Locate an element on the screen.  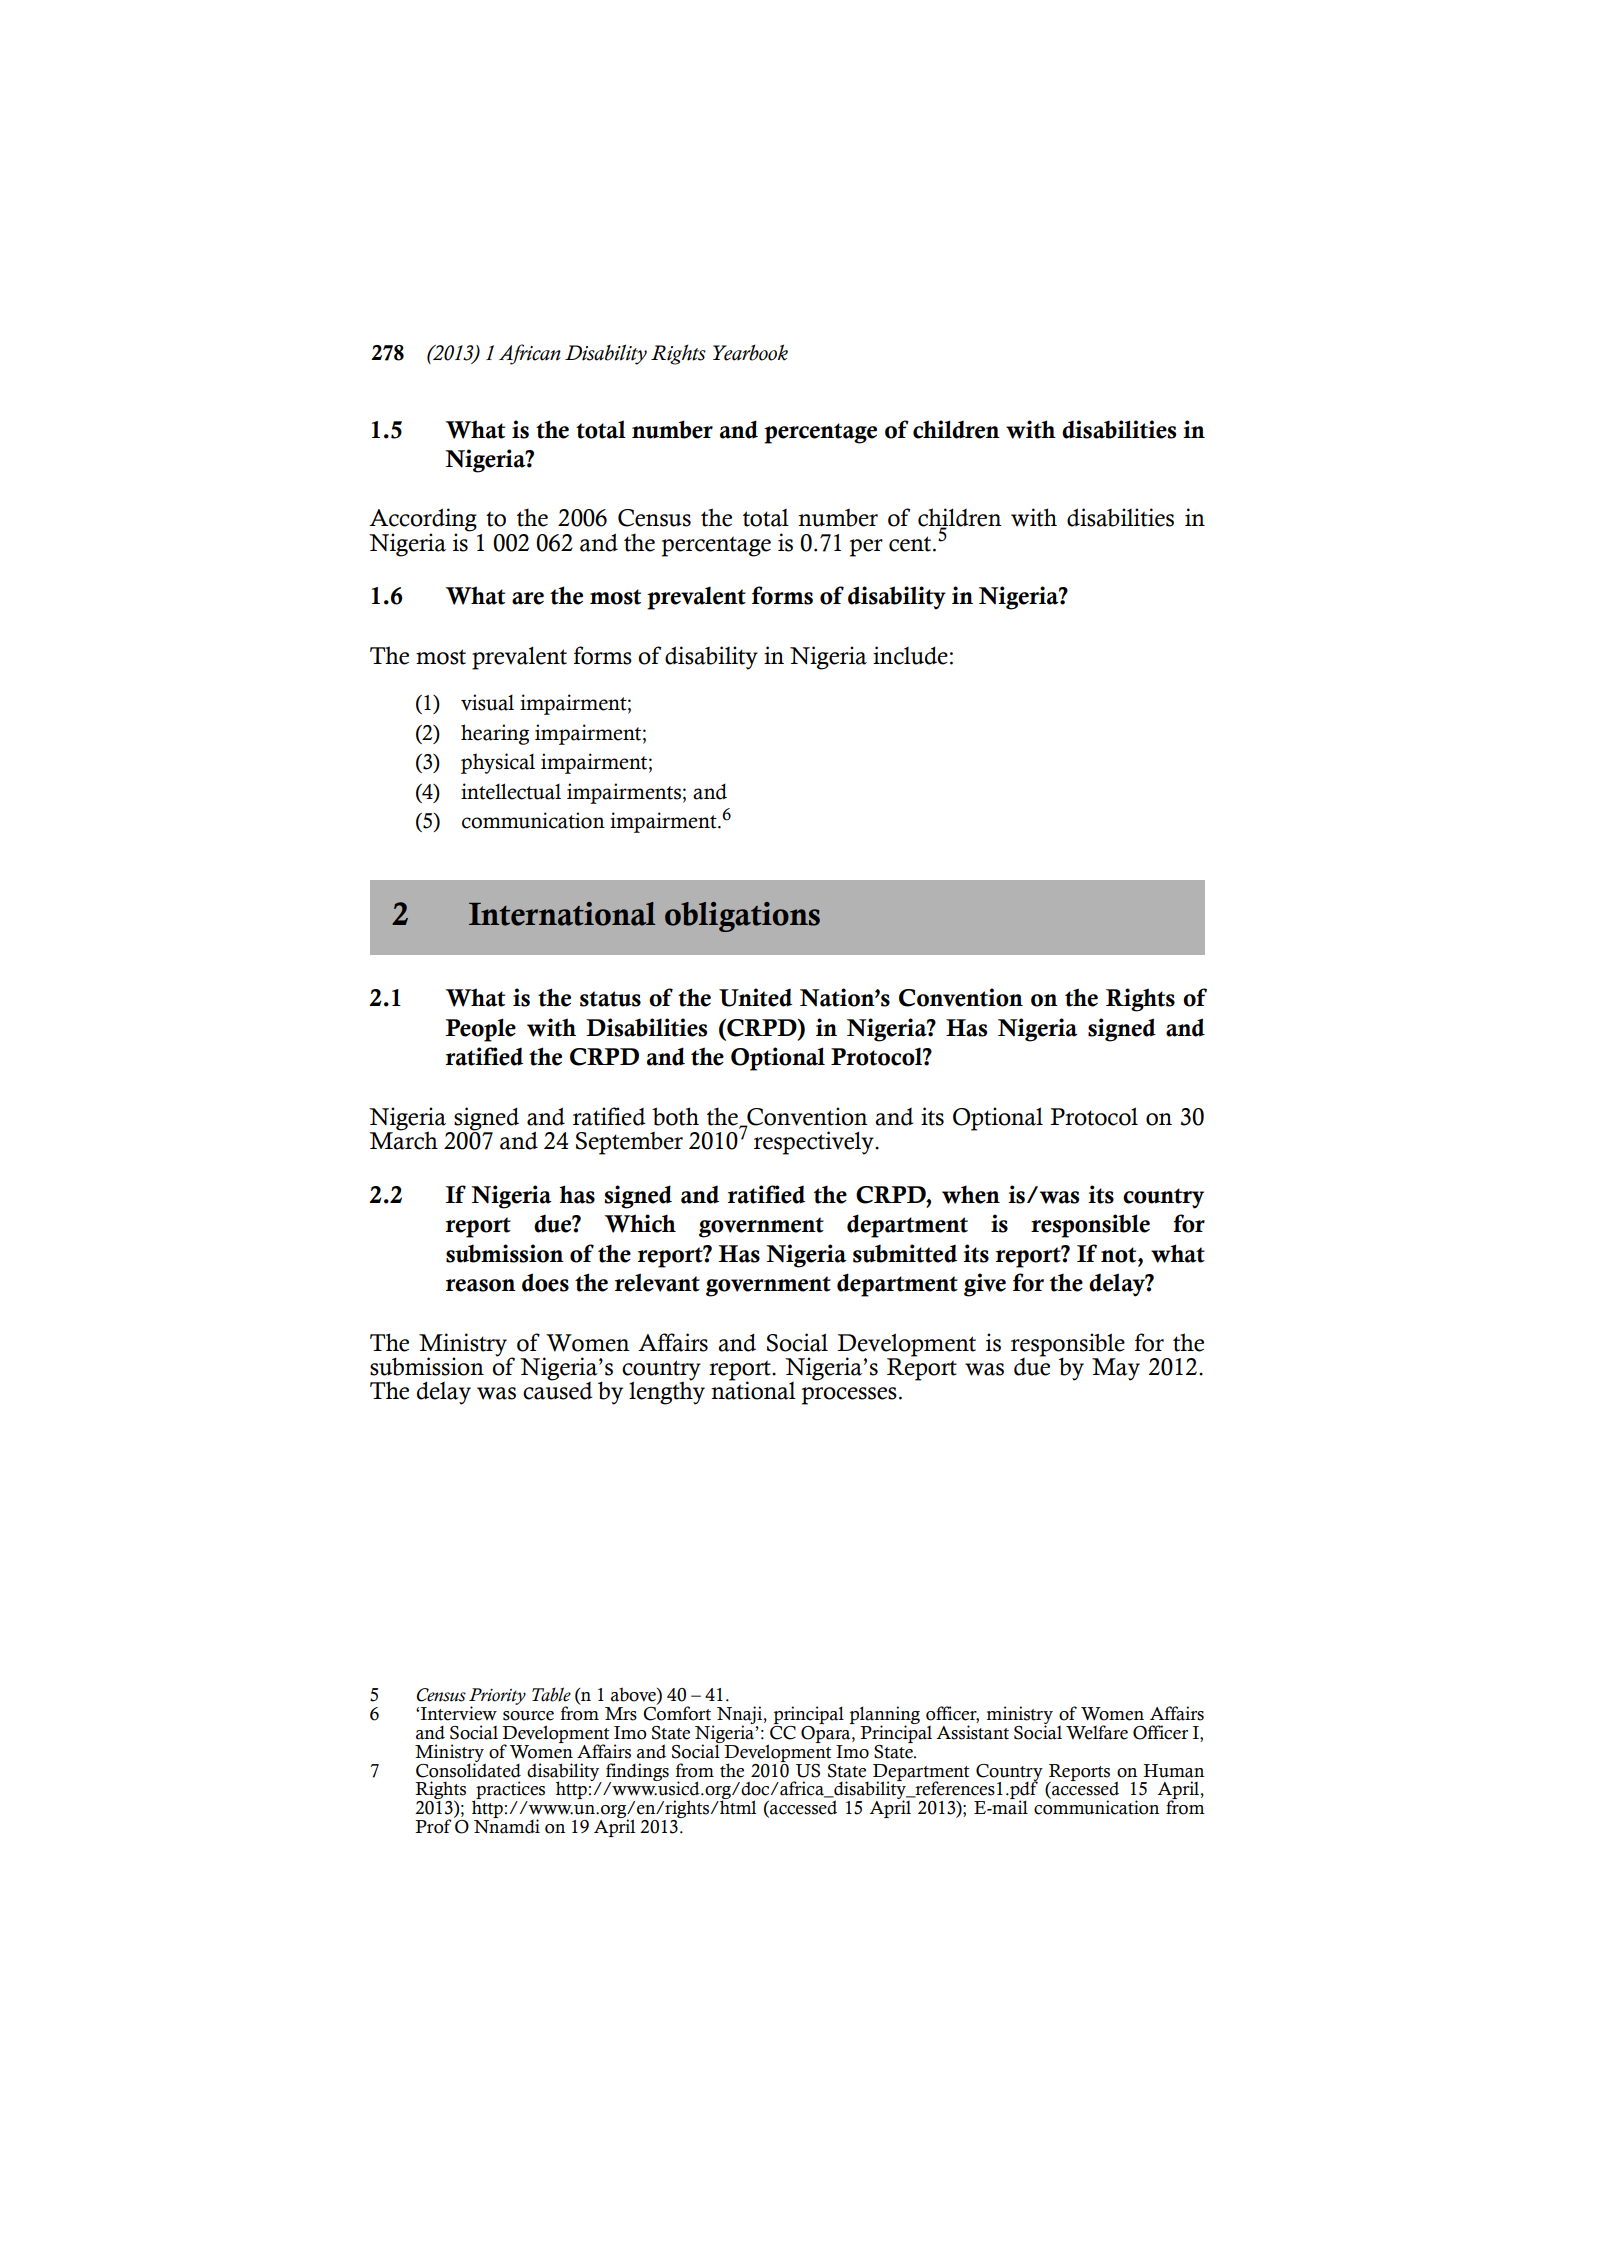
when is located at coordinates (971, 1194).
